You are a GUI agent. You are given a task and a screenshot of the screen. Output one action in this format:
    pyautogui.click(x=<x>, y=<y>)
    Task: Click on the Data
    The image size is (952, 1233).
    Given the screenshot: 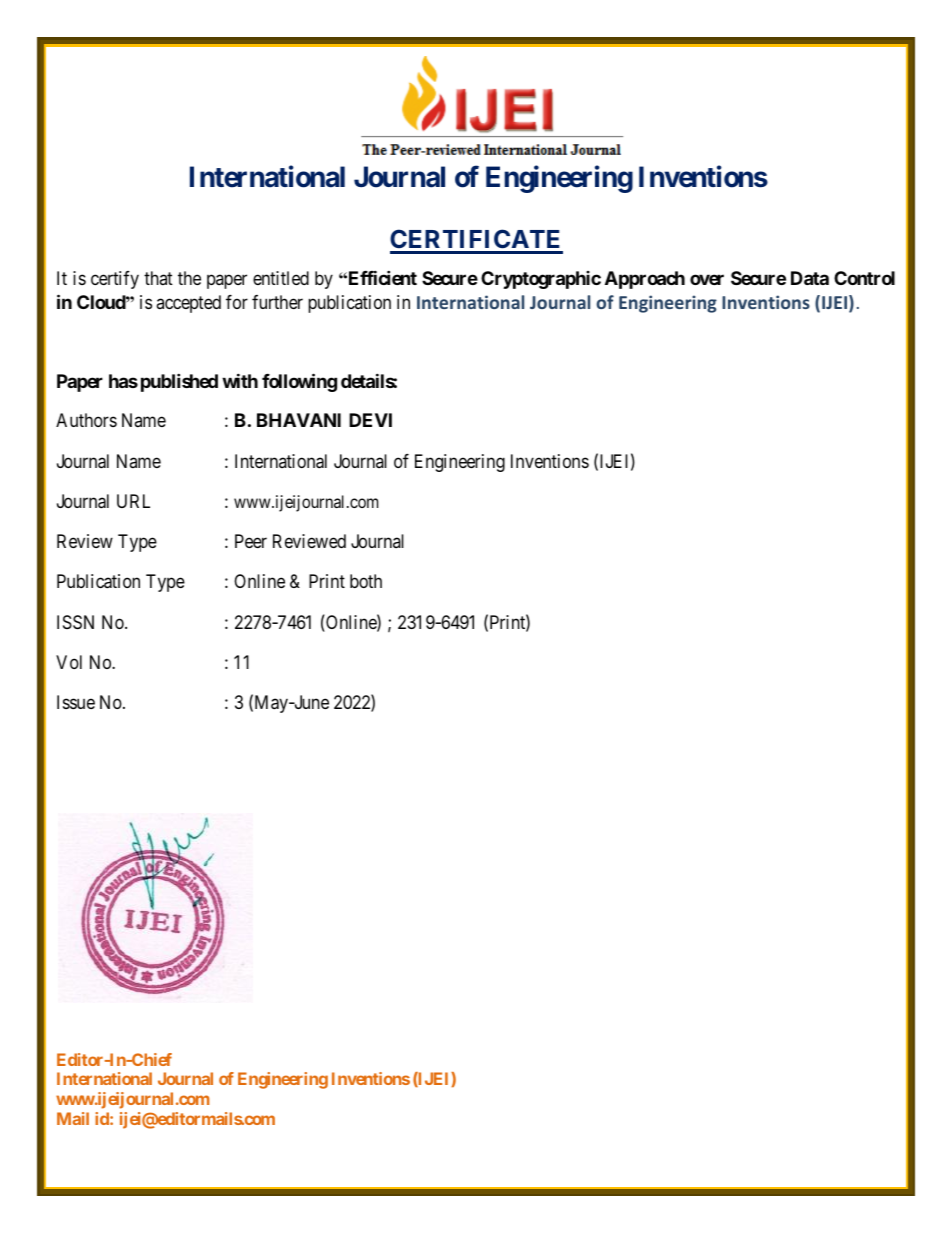 What is the action you would take?
    pyautogui.click(x=810, y=278)
